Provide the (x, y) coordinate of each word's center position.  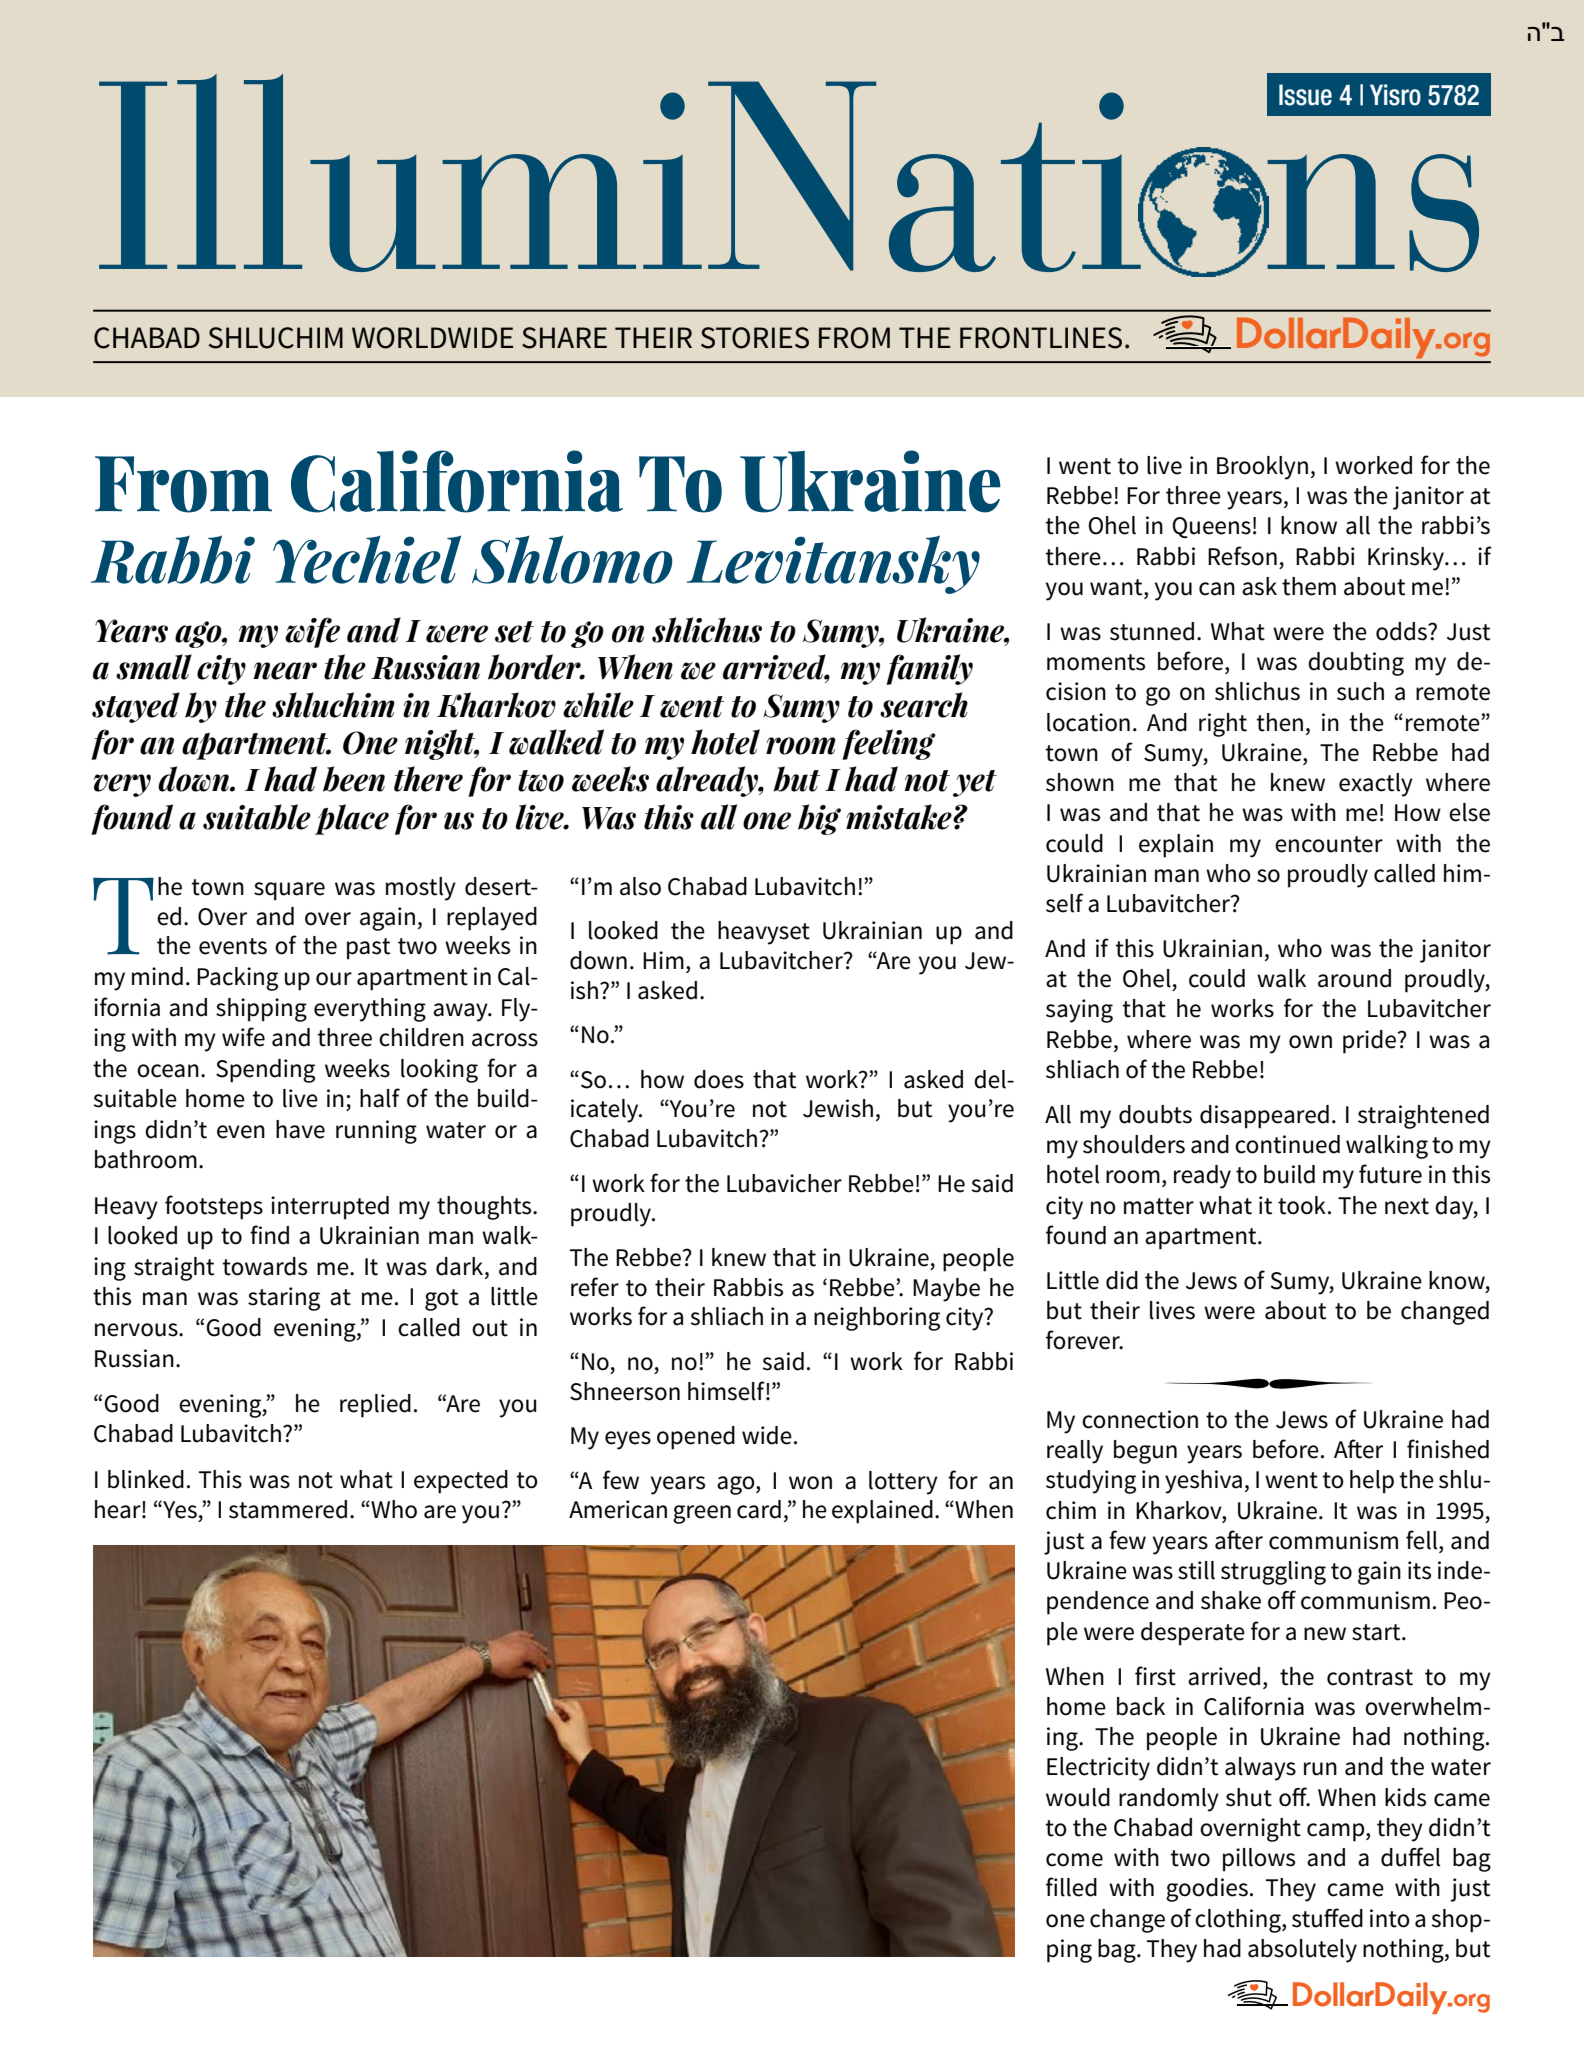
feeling (889, 744)
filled (1071, 1887)
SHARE (564, 338)
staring (284, 1299)
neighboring (877, 1319)
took (1302, 1205)
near (285, 671)
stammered (288, 1509)
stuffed (1327, 1918)
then (1279, 722)
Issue (1305, 95)
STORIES (755, 338)
